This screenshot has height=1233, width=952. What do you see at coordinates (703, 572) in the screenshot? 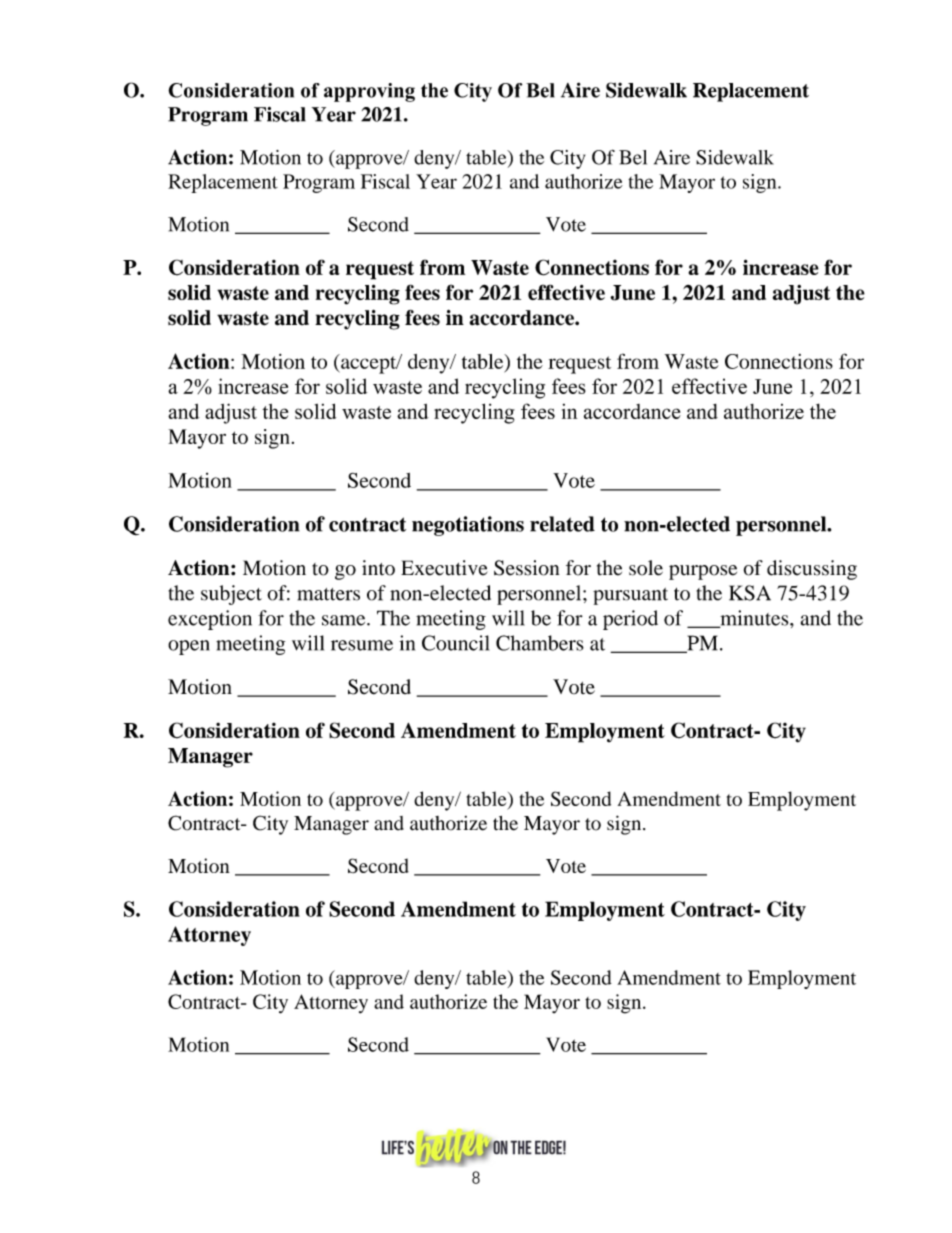
I see `purpose` at bounding box center [703, 572].
